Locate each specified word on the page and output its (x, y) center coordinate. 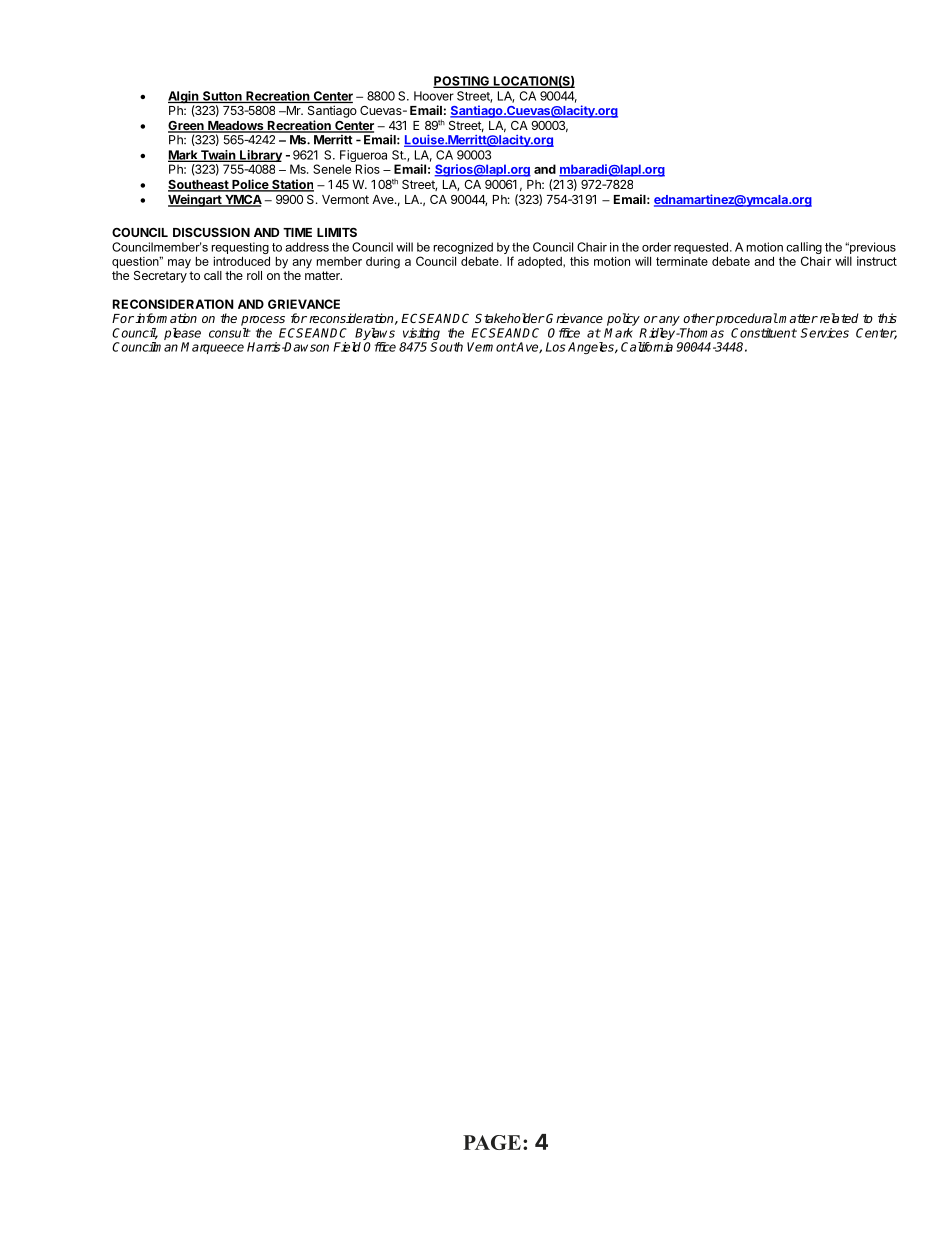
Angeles (592, 348)
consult (230, 333)
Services (824, 333)
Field (348, 347)
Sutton (222, 97)
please (182, 334)
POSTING (462, 82)
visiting (421, 335)
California (647, 347)
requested (702, 248)
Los (556, 347)
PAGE (492, 1142)
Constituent (764, 333)
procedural (746, 319)
